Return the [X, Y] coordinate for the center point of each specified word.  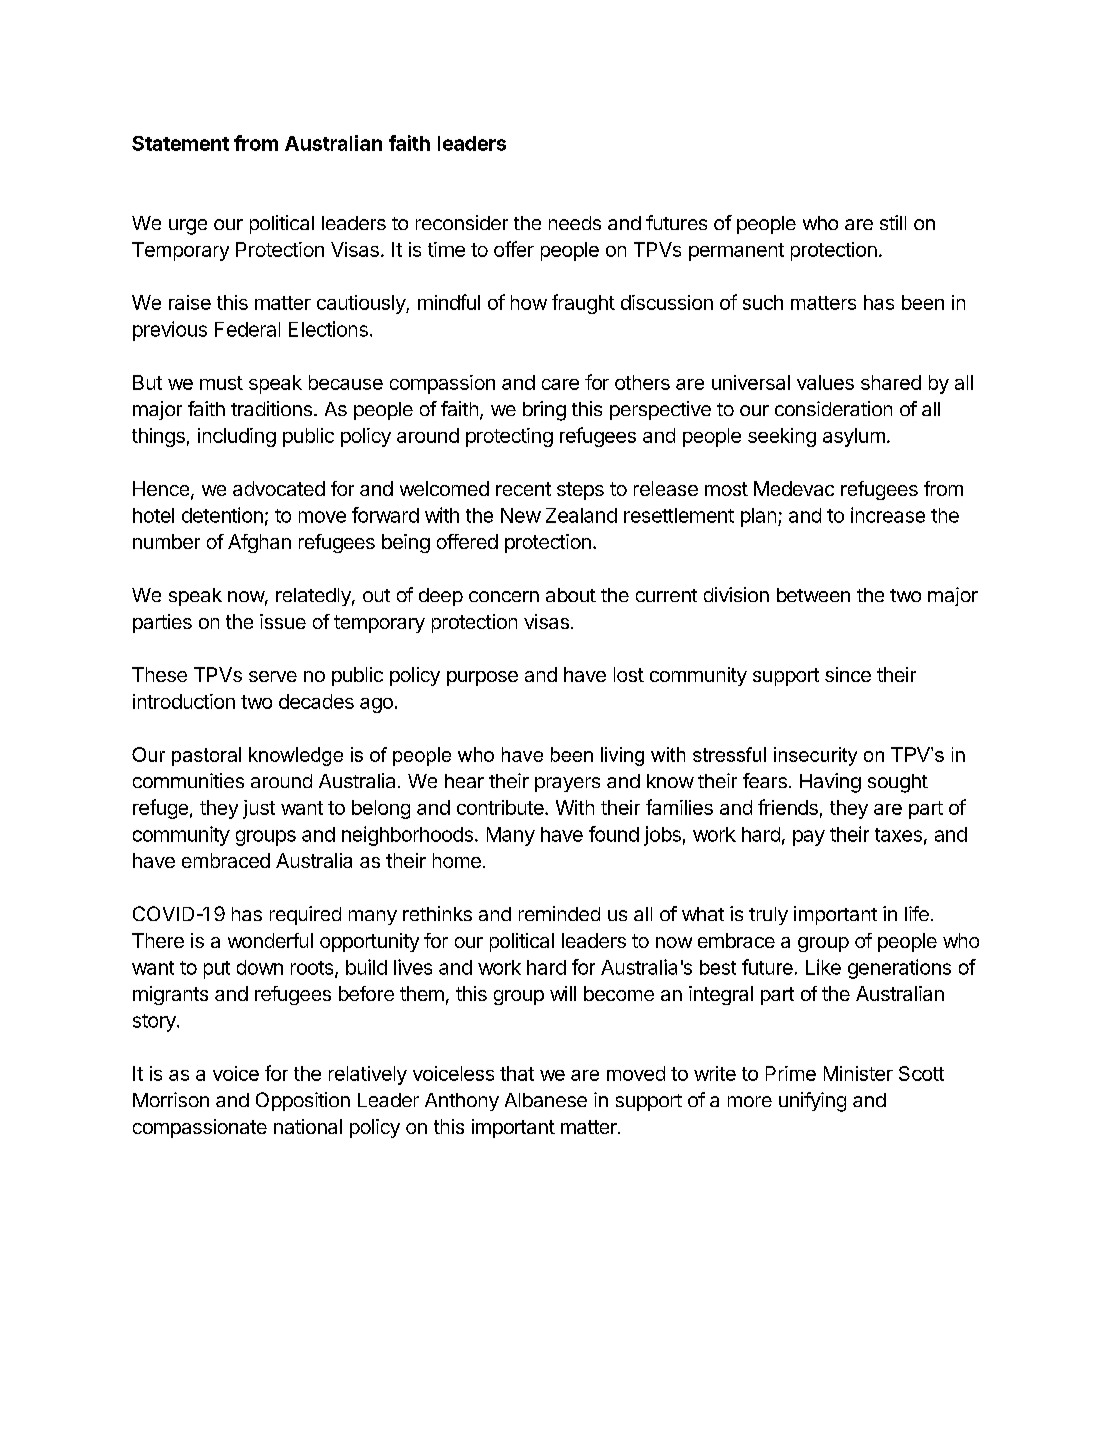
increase [888, 515]
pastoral [206, 756]
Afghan [259, 543]
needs [575, 223]
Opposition [303, 1101]
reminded [559, 913]
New [521, 515]
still [893, 222]
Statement [180, 143]
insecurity [815, 756]
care [560, 384]
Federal [247, 329]
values [825, 382]
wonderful [270, 940]
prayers [567, 784]
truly [768, 916]
